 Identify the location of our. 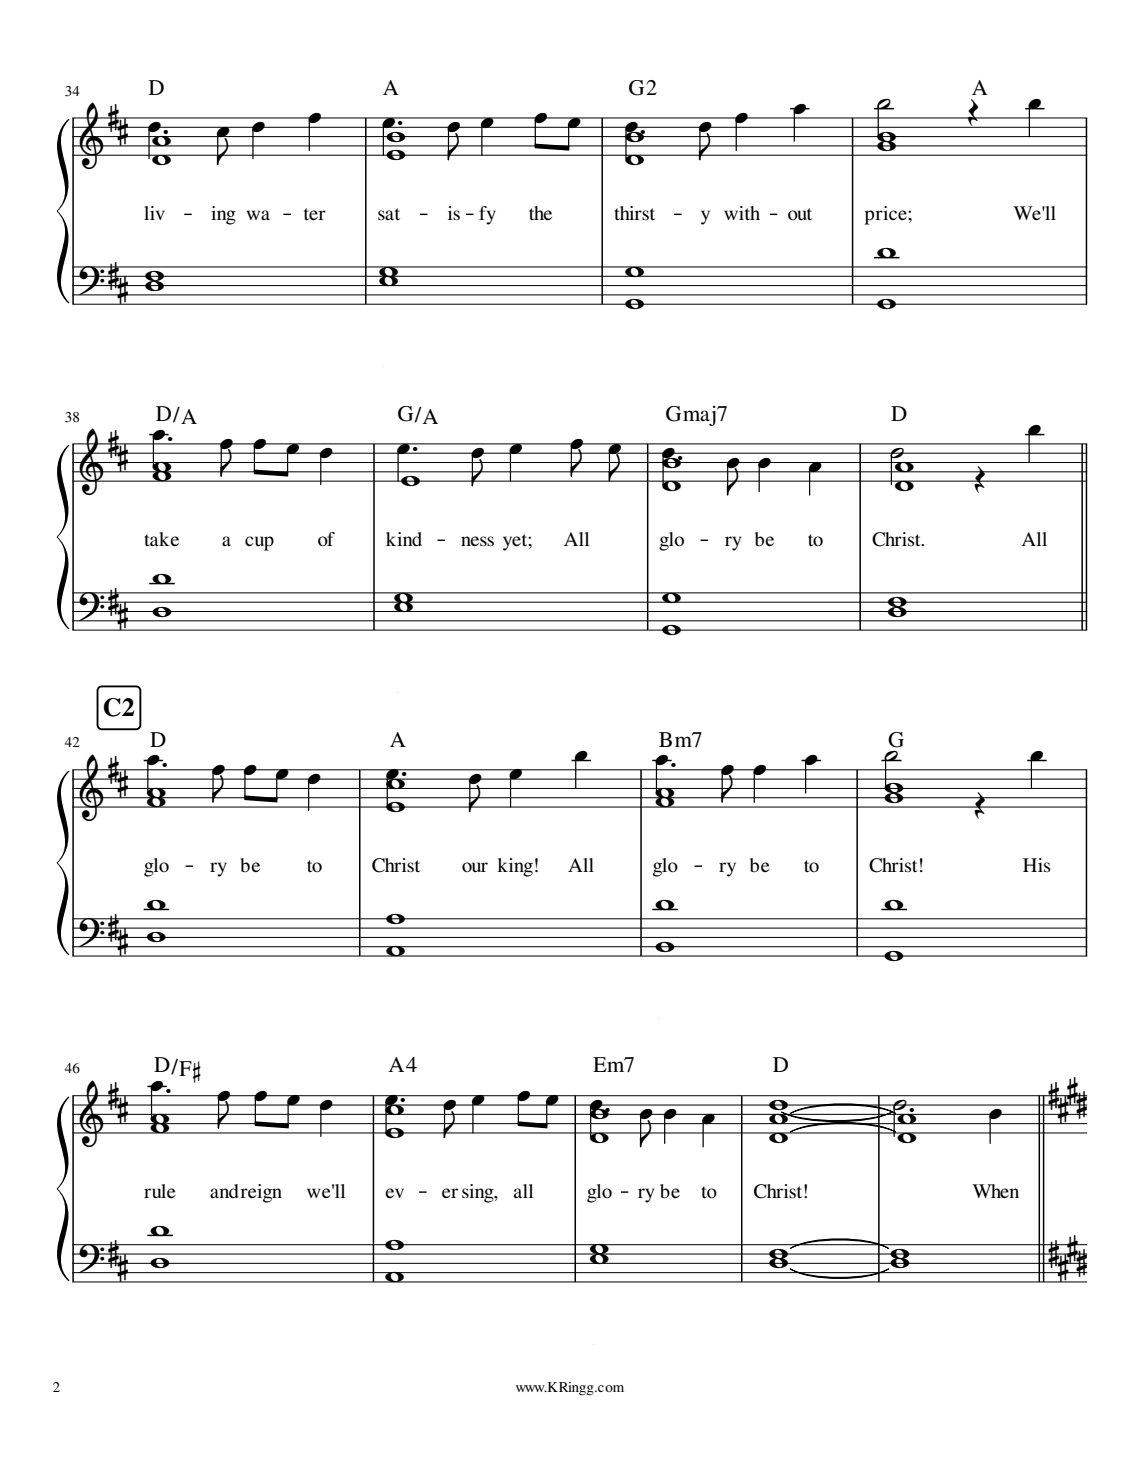
(475, 867).
